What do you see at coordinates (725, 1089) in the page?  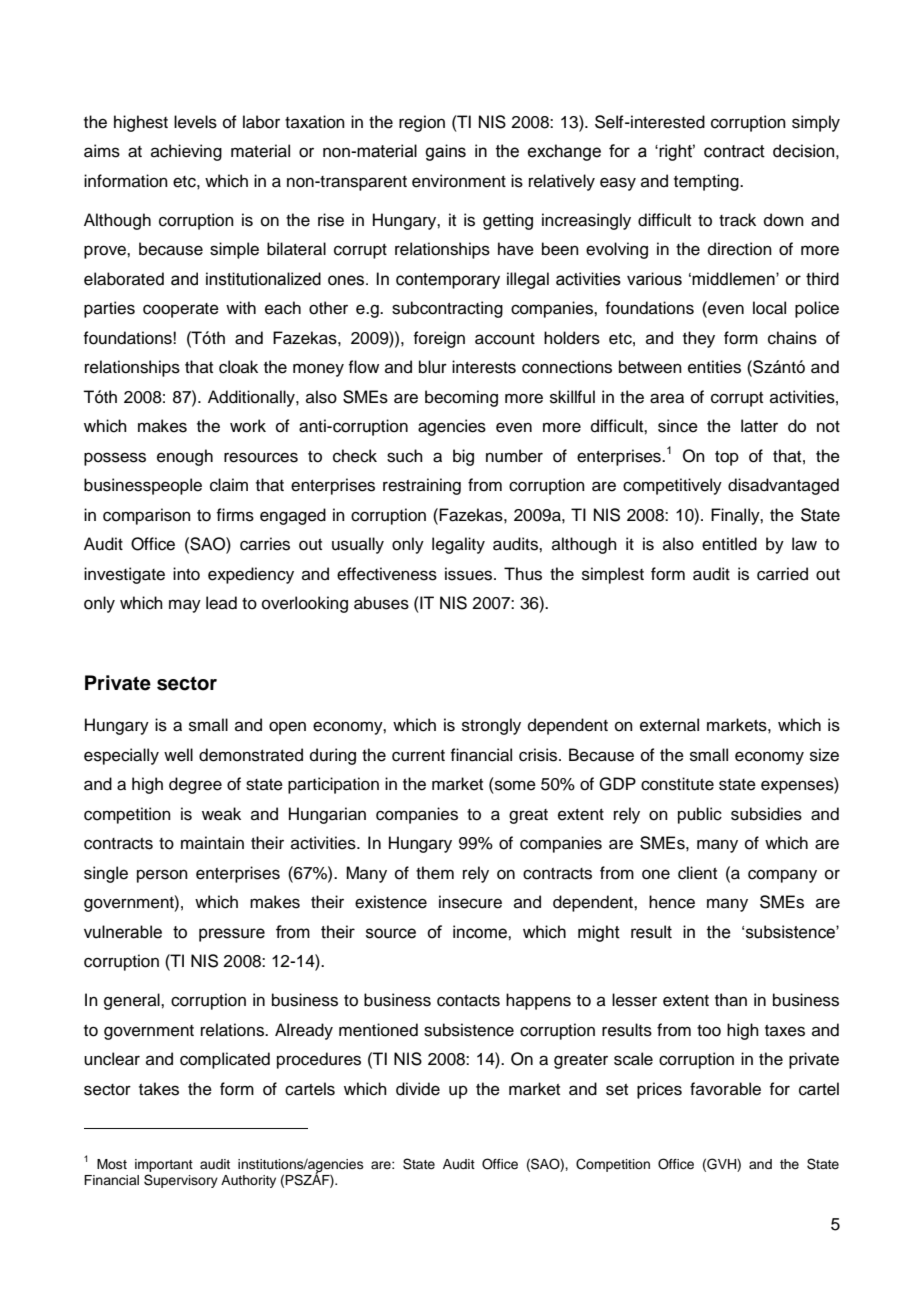 I see `favorable` at bounding box center [725, 1089].
